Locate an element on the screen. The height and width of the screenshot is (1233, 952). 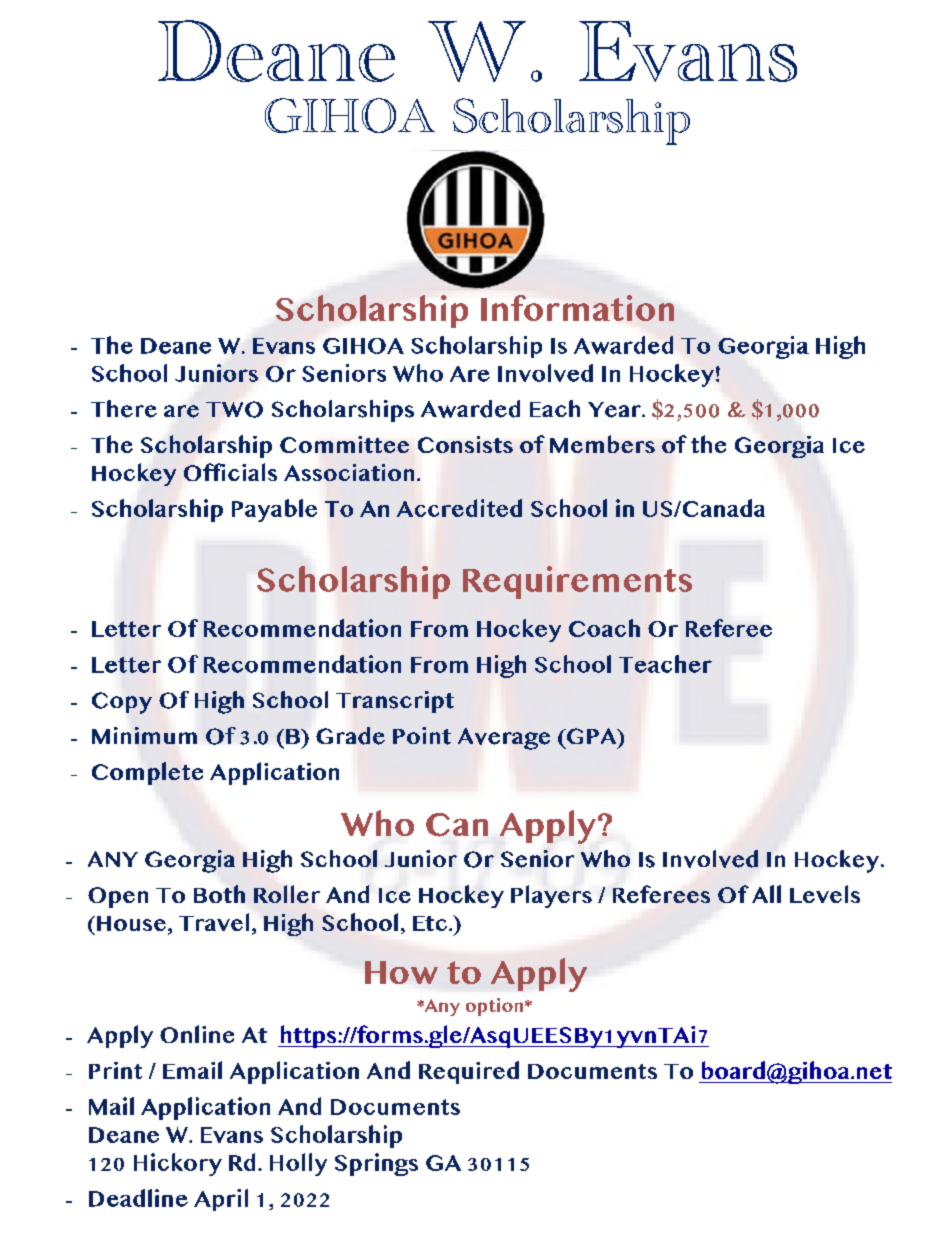
Requirements is located at coordinates (577, 582).
